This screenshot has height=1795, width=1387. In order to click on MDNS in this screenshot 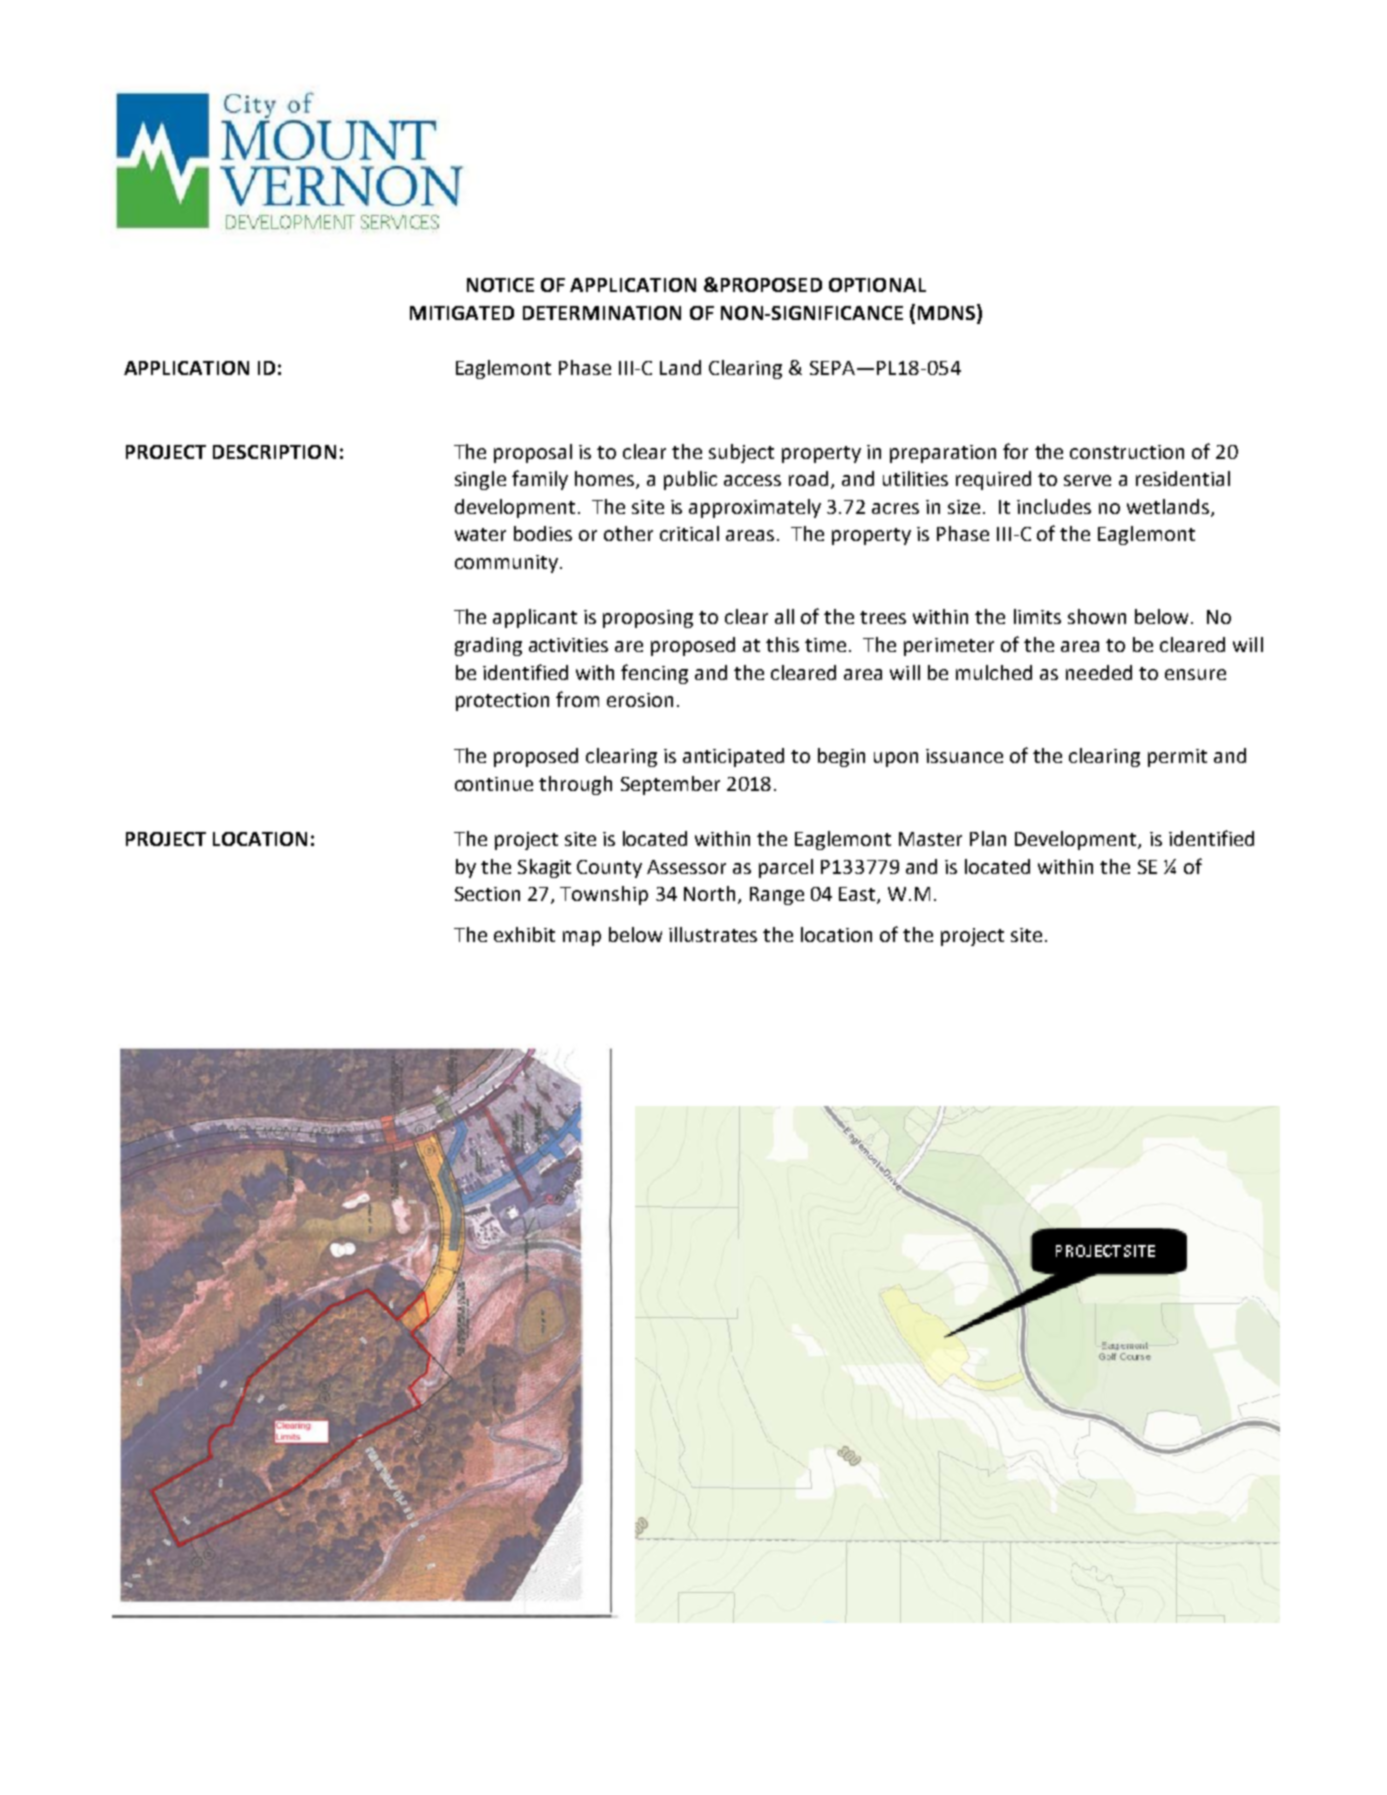, I will do `click(948, 313)`.
